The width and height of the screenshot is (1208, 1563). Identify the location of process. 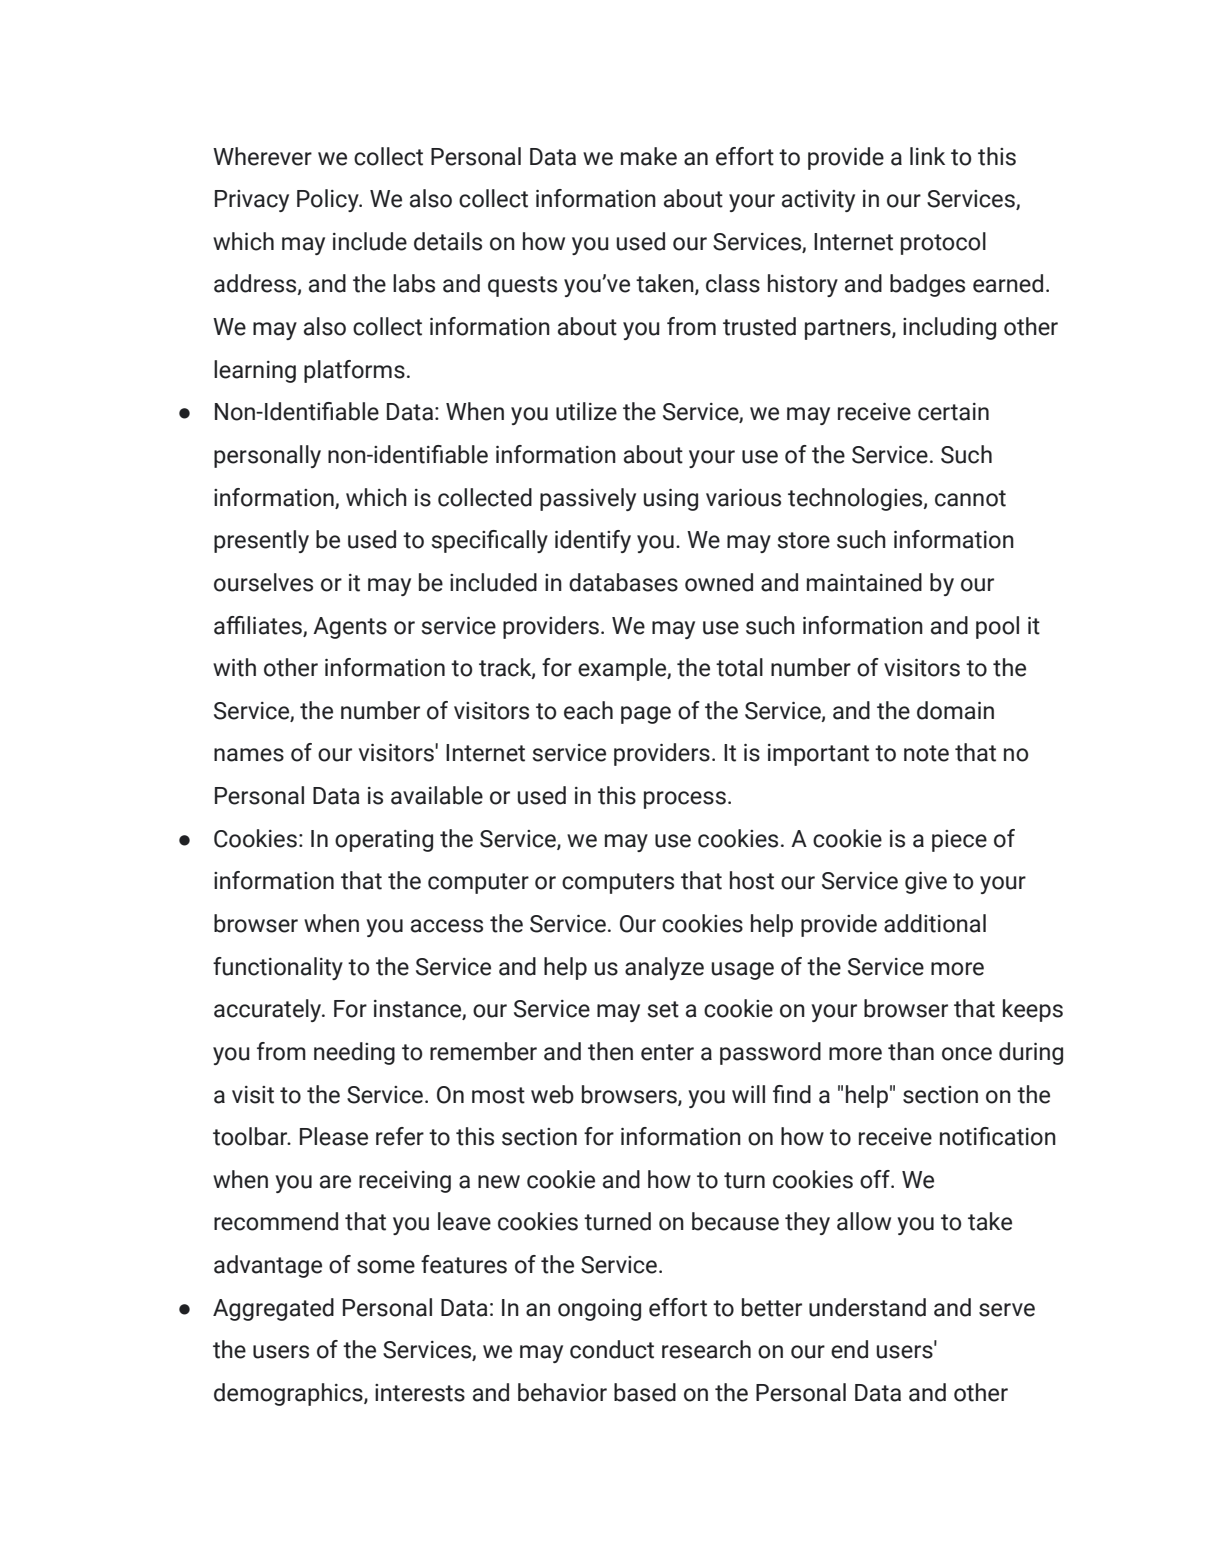
(685, 800).
